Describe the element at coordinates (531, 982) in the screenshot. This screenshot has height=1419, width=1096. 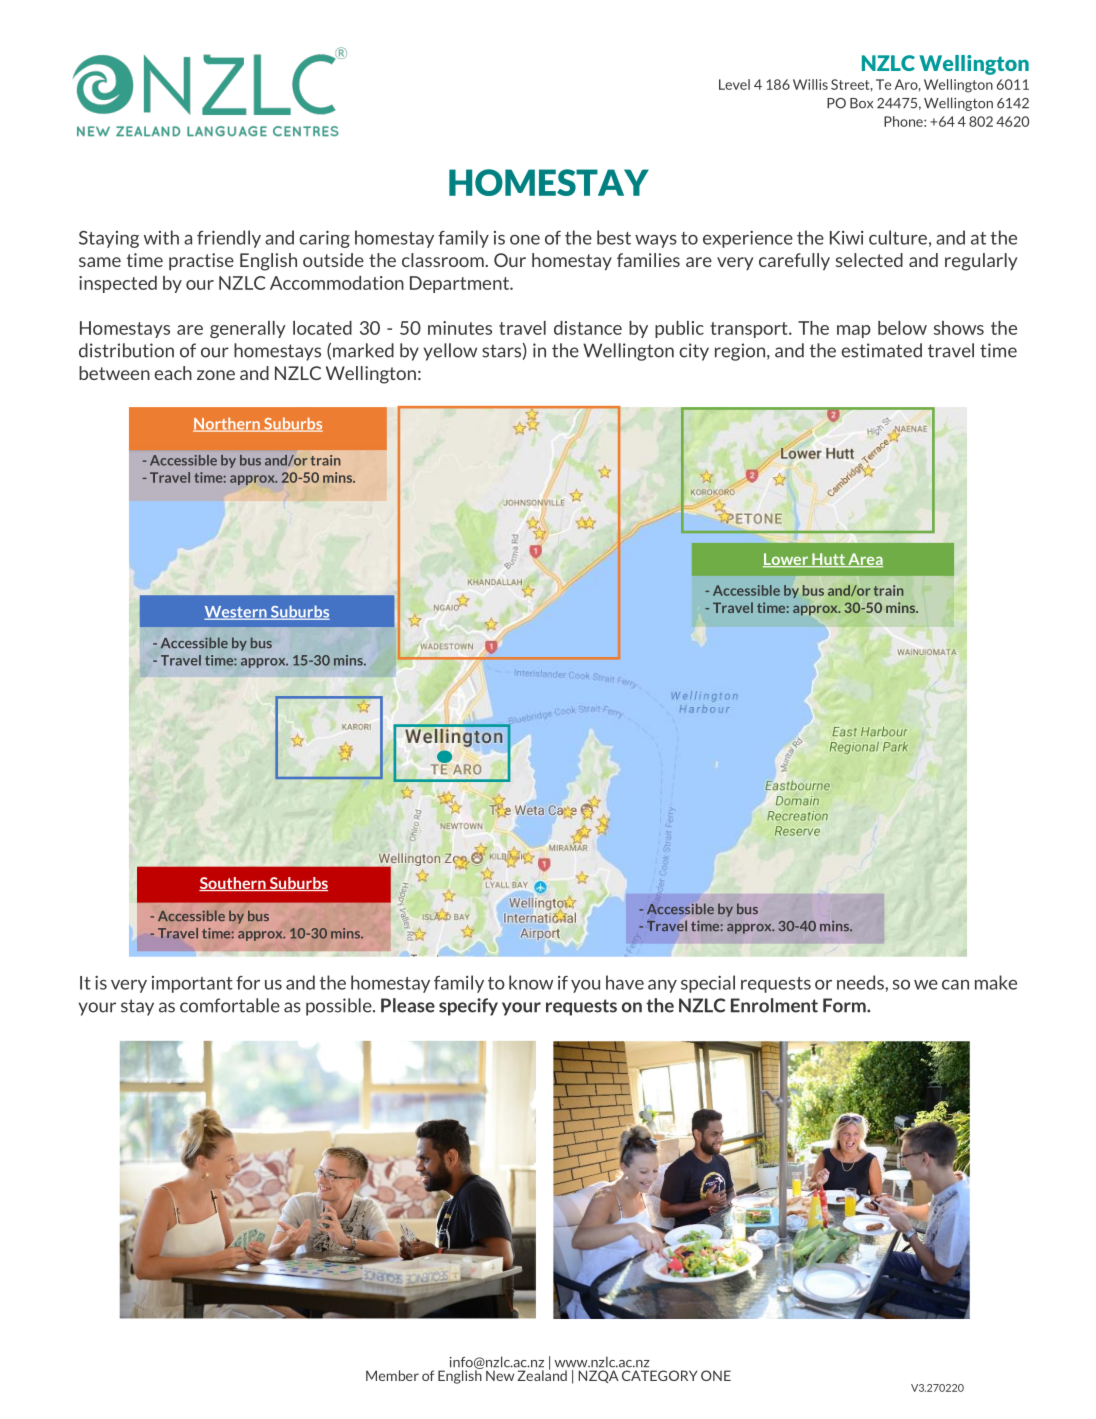
I see `know` at that location.
